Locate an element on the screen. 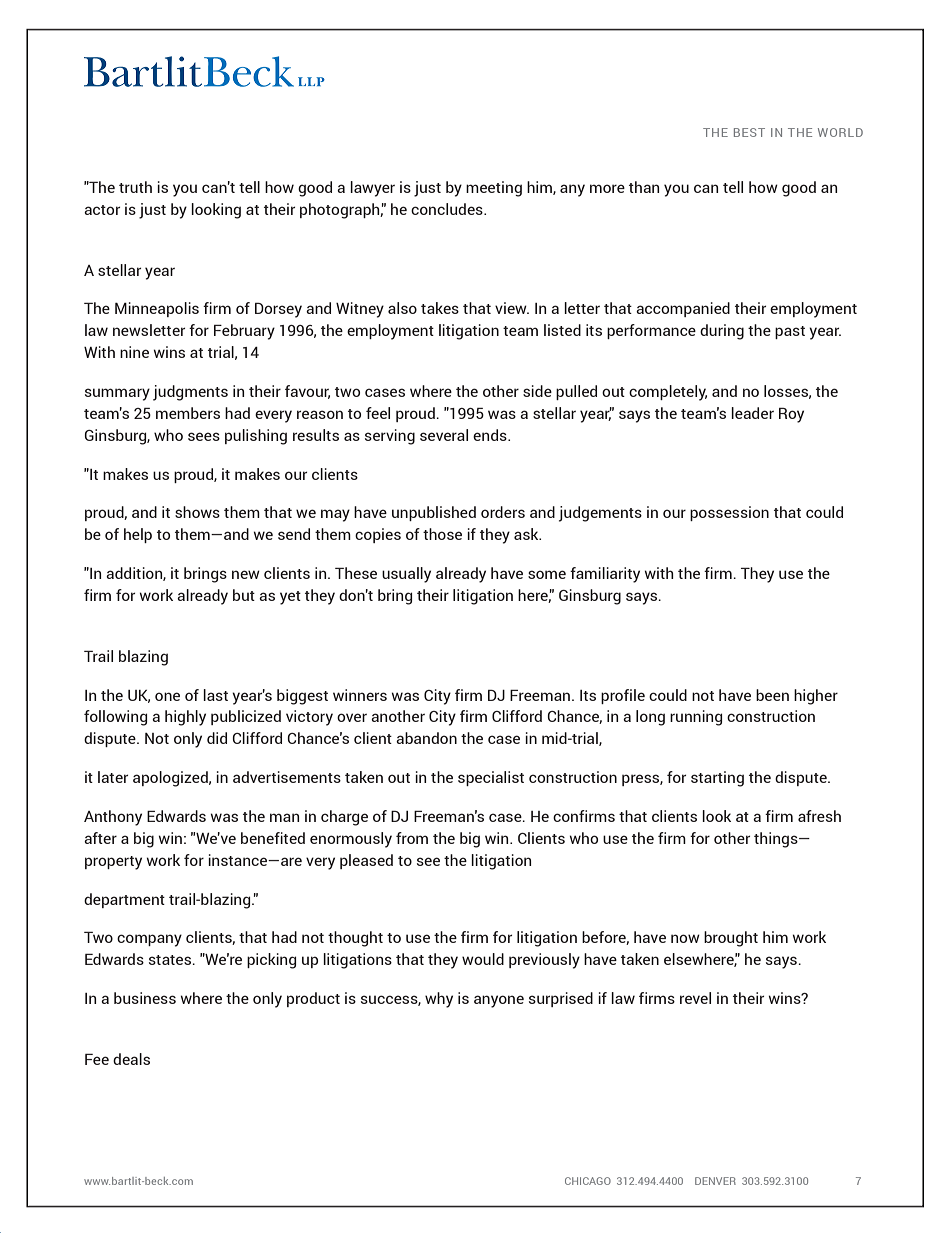 Image resolution: width=952 pixels, height=1233 pixels. deals is located at coordinates (131, 1059).
